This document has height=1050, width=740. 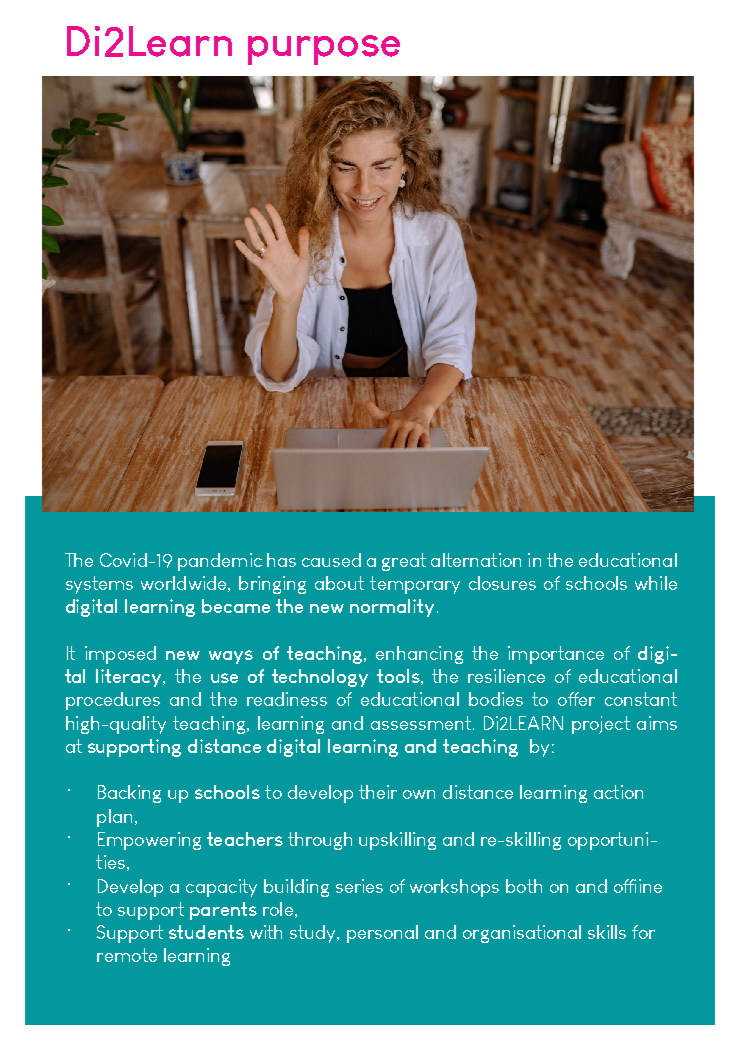 I want to click on about, so click(x=339, y=583).
